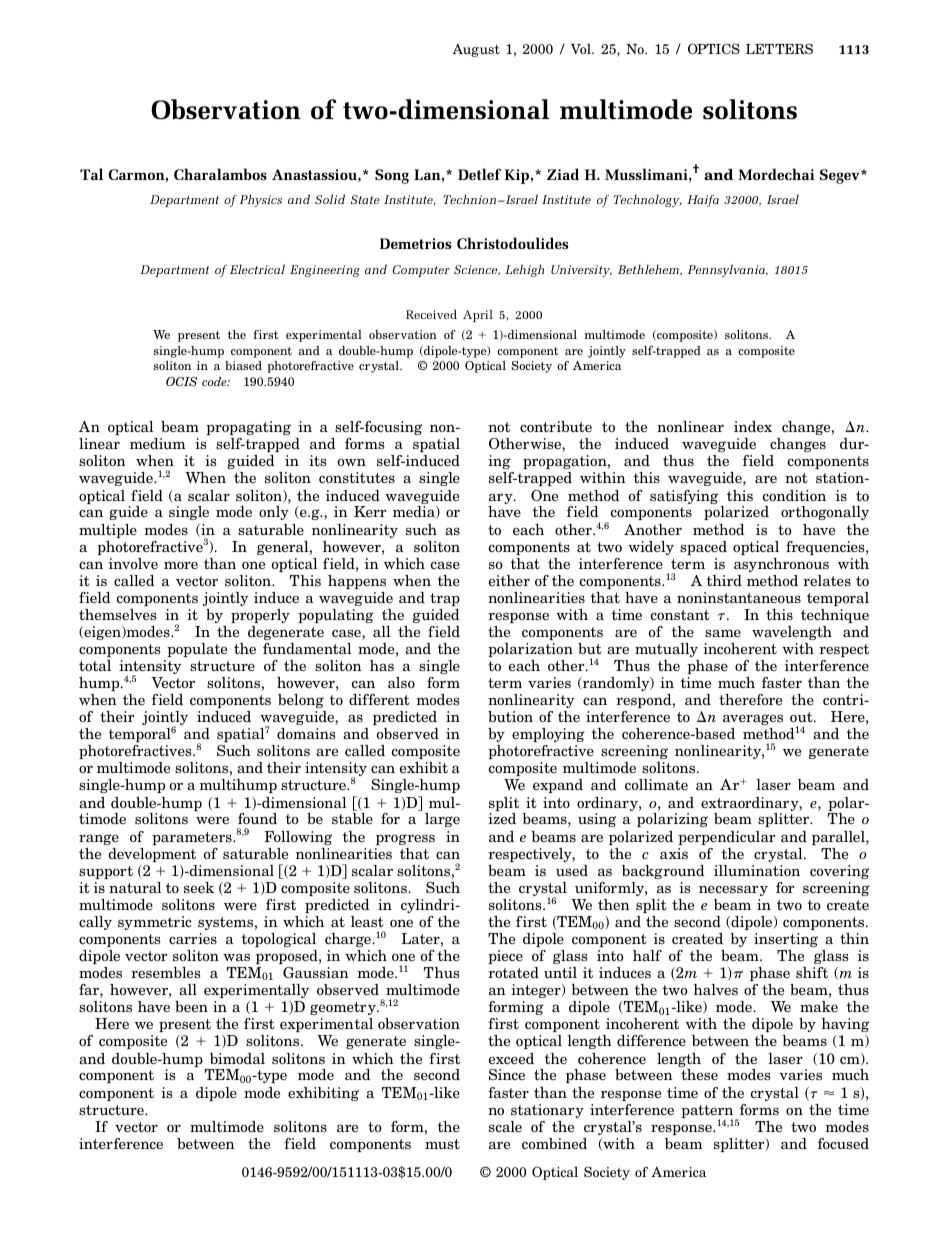 The height and width of the image is (1233, 952). What do you see at coordinates (724, 580) in the image?
I see `third` at bounding box center [724, 580].
